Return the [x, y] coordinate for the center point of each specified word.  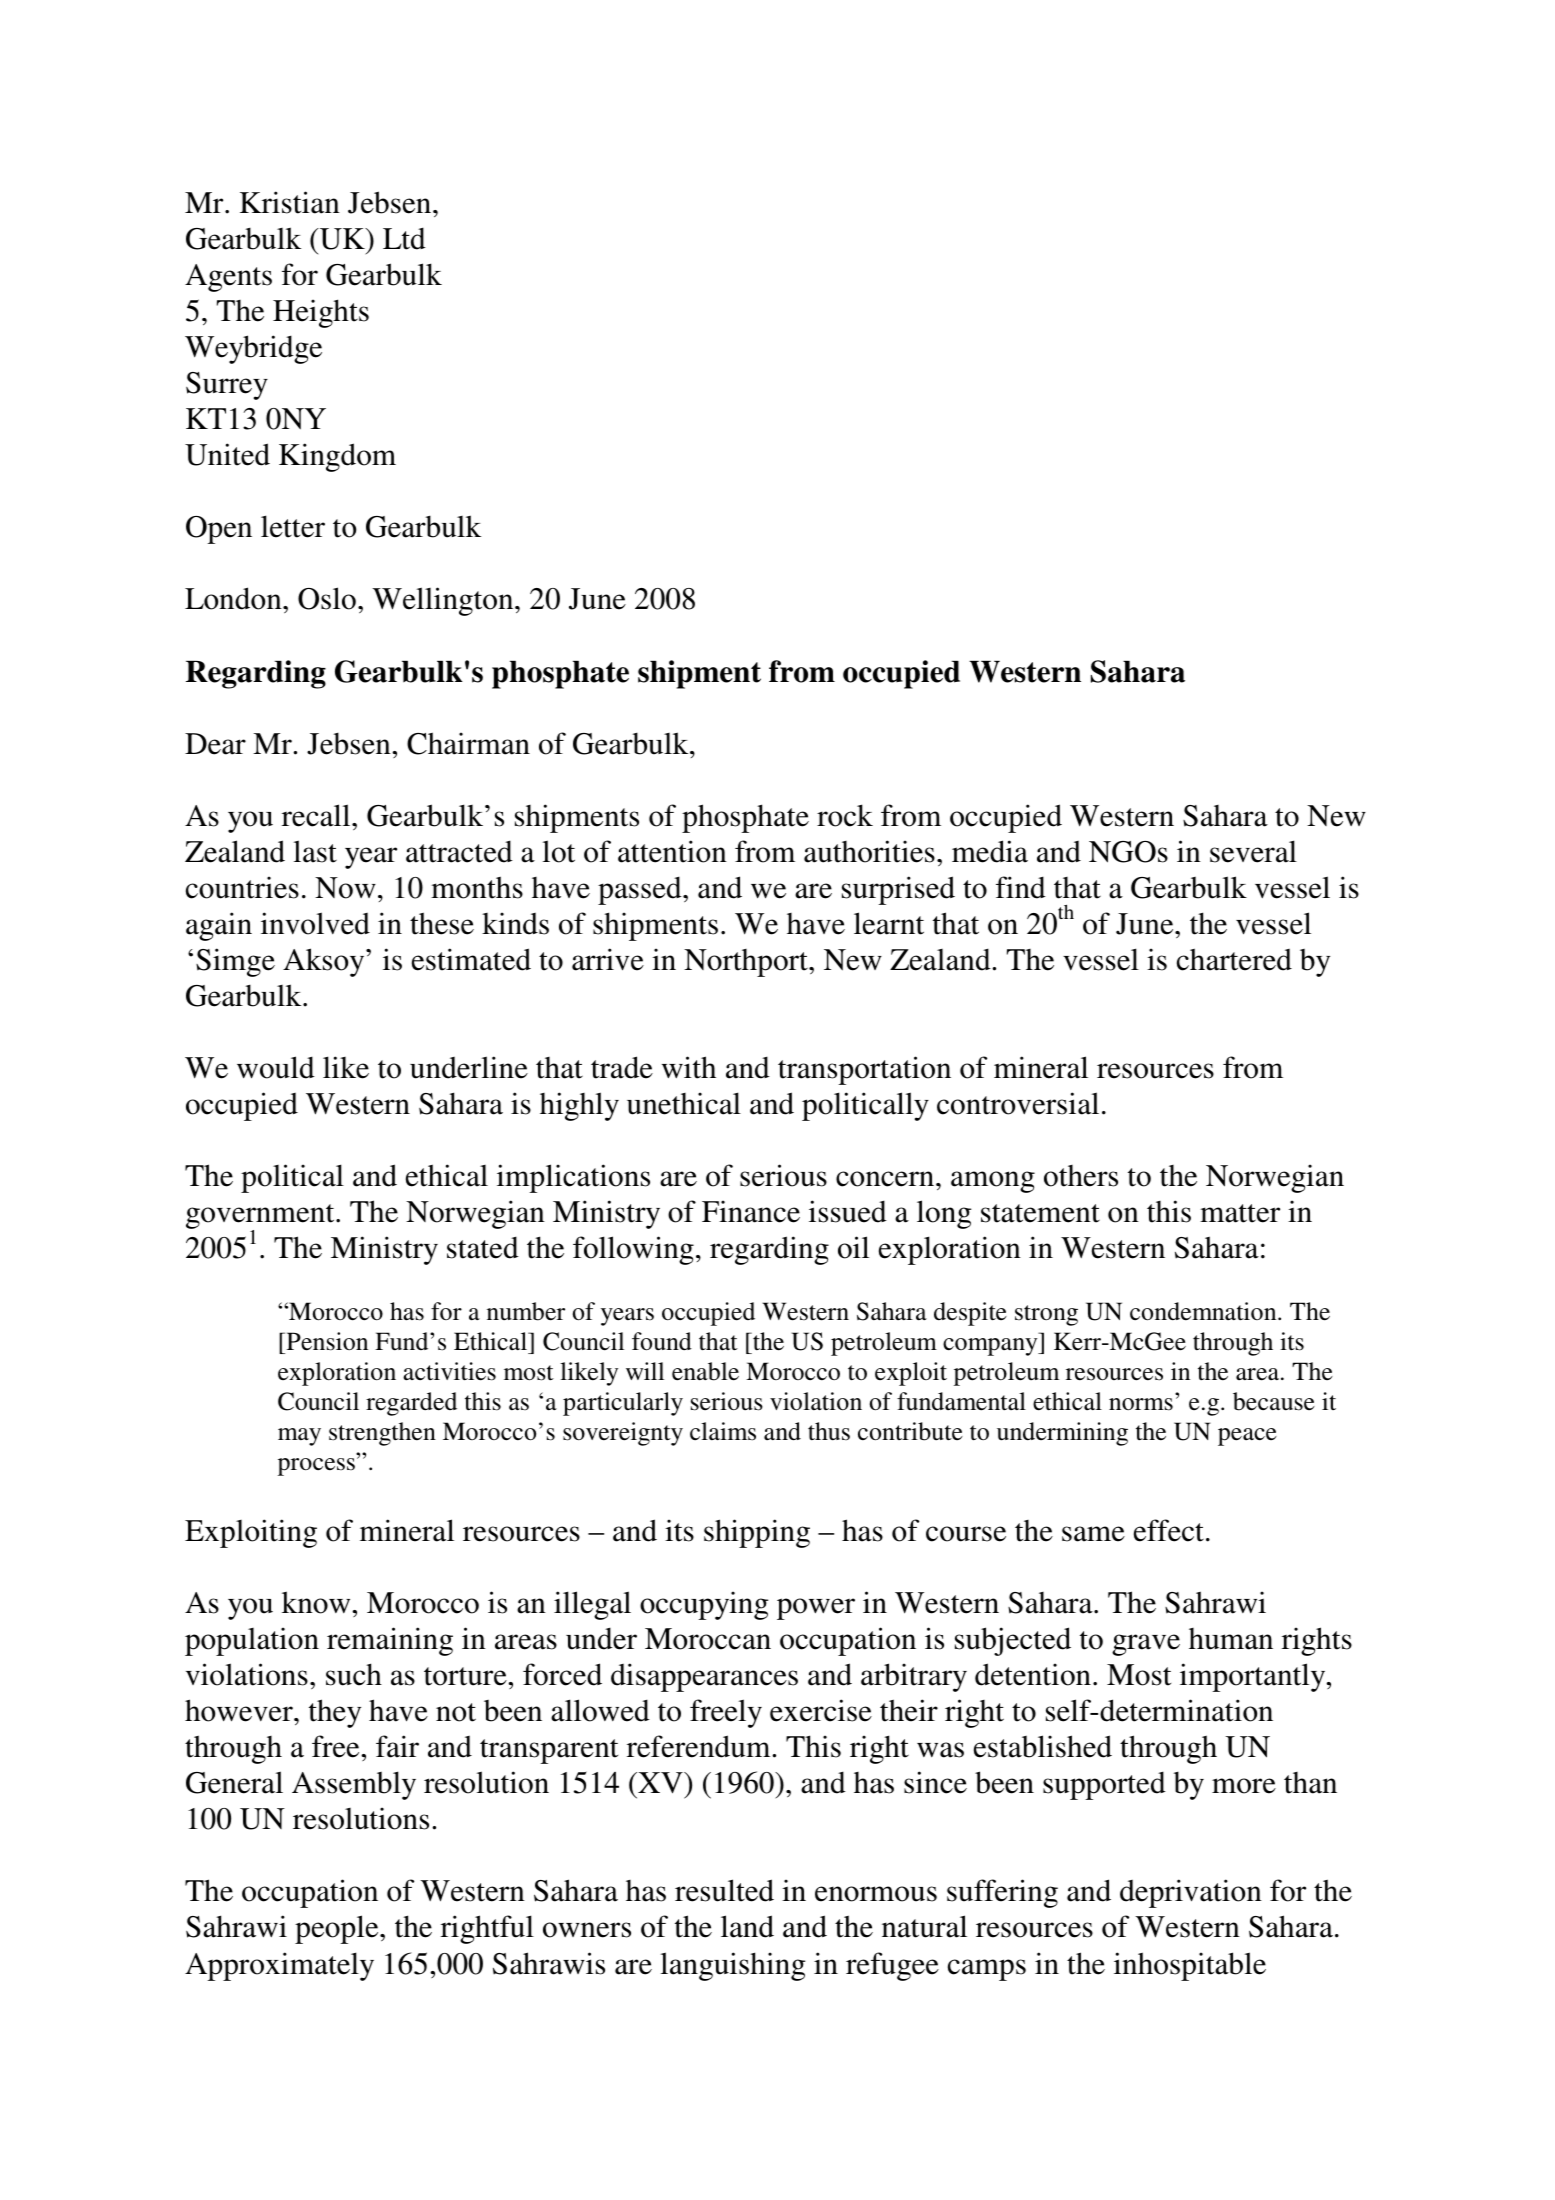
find [1021, 887]
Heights [321, 313]
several [1253, 851]
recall [317, 815]
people [338, 1929]
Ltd [404, 238]
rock [845, 815]
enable [705, 1371]
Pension [326, 1341]
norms [1141, 1404]
